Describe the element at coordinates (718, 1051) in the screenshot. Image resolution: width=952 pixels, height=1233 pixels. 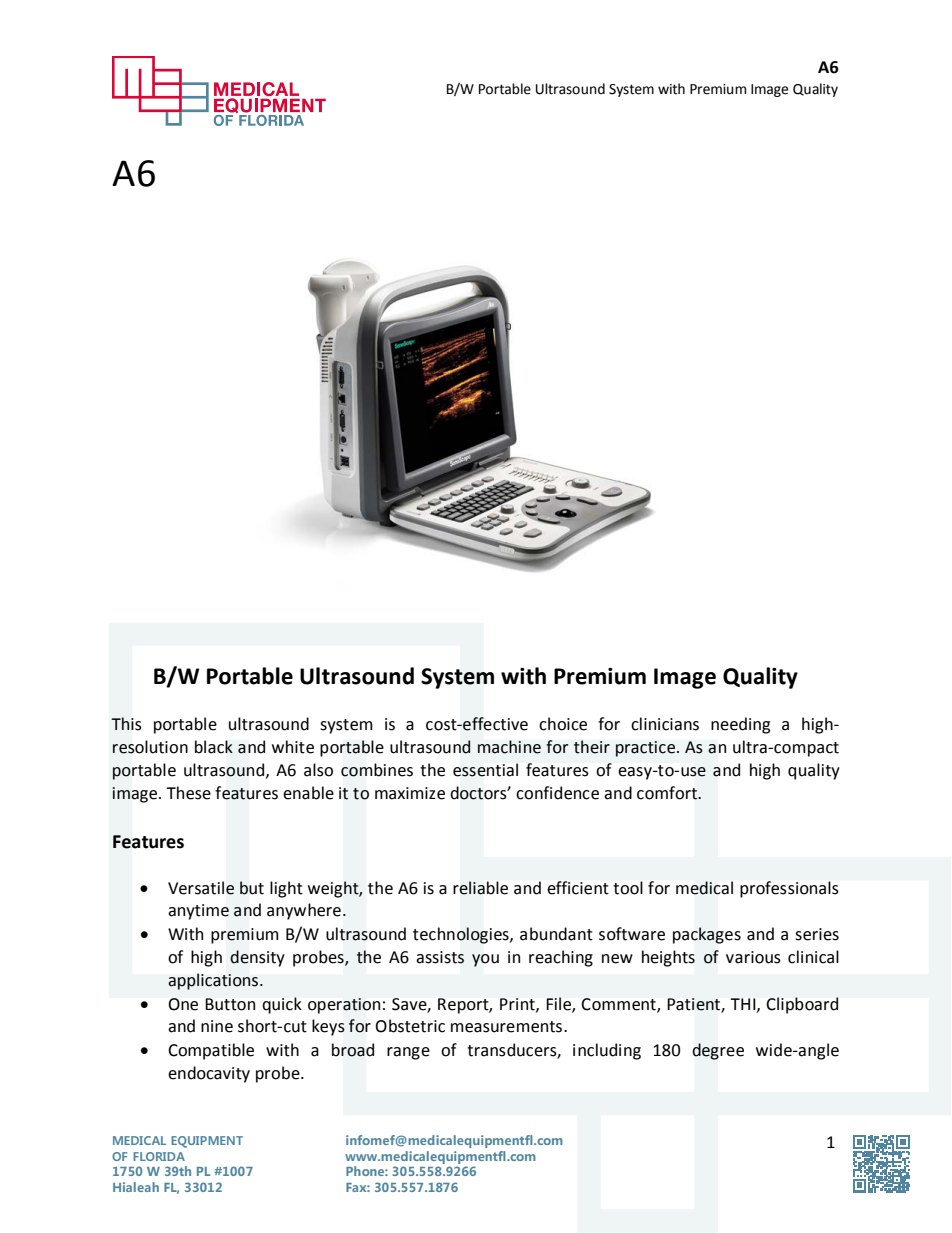
I see `degree` at that location.
